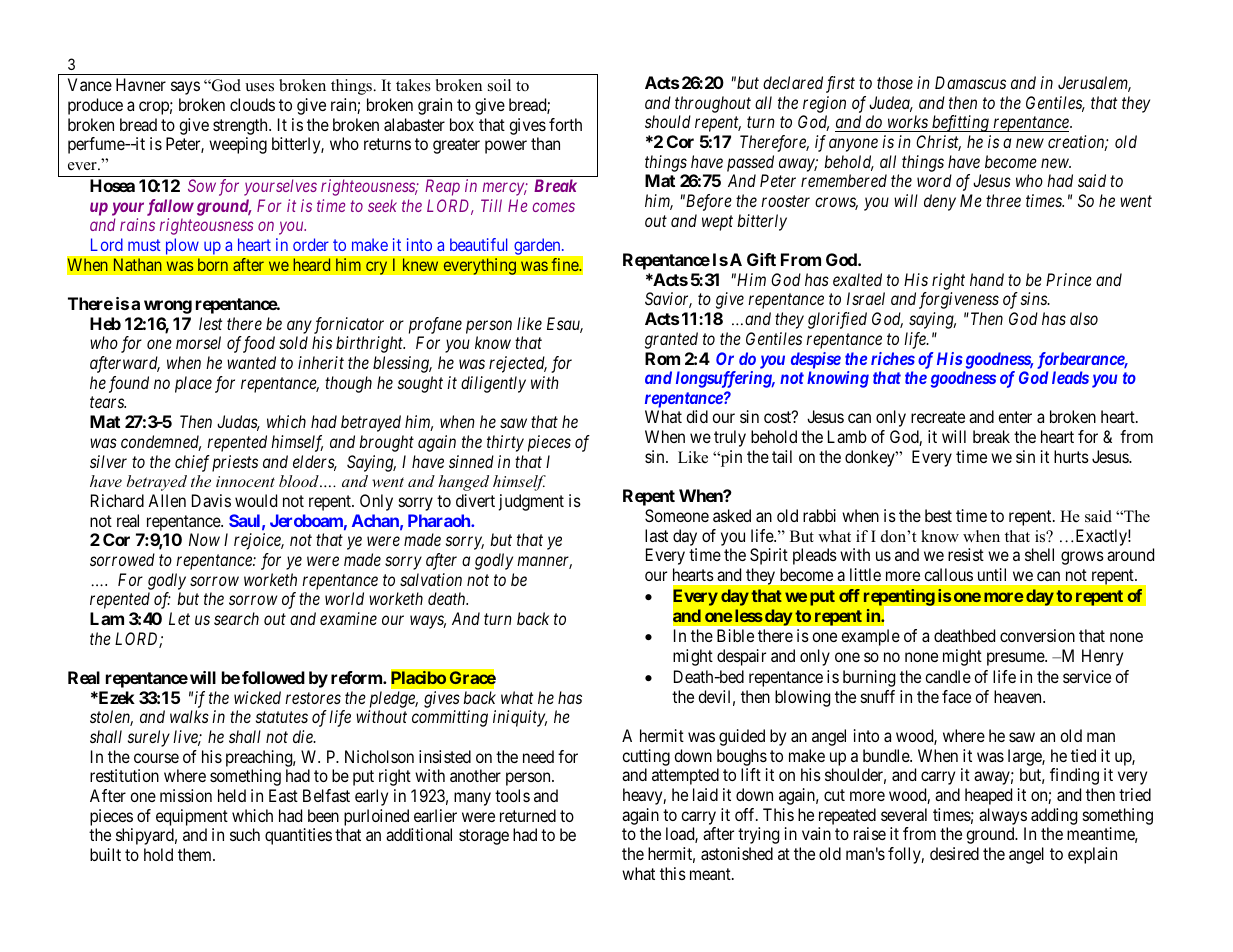  Describe the element at coordinates (252, 104) in the screenshot. I see `clouds` at that location.
